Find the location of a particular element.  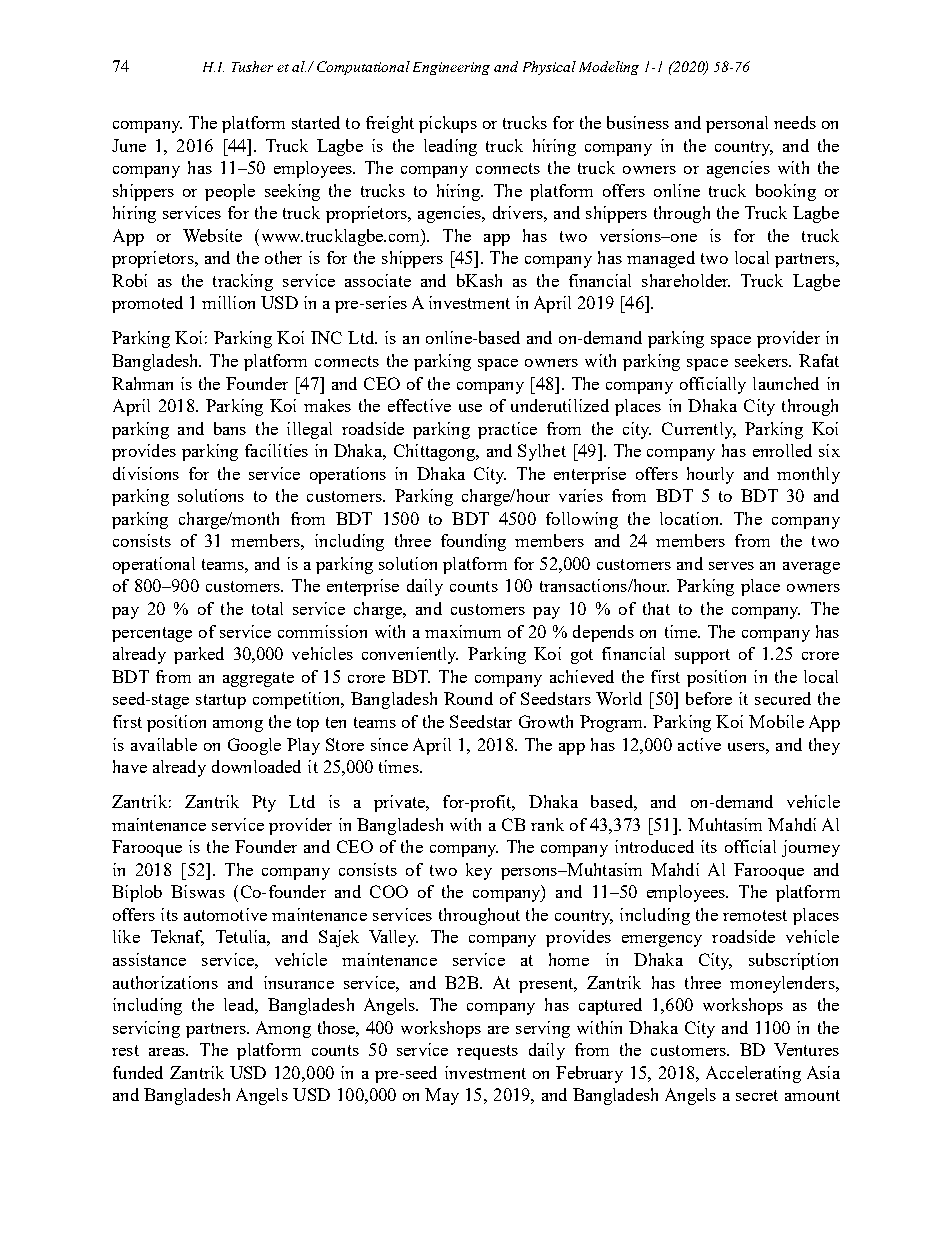

pickups is located at coordinates (448, 124).
